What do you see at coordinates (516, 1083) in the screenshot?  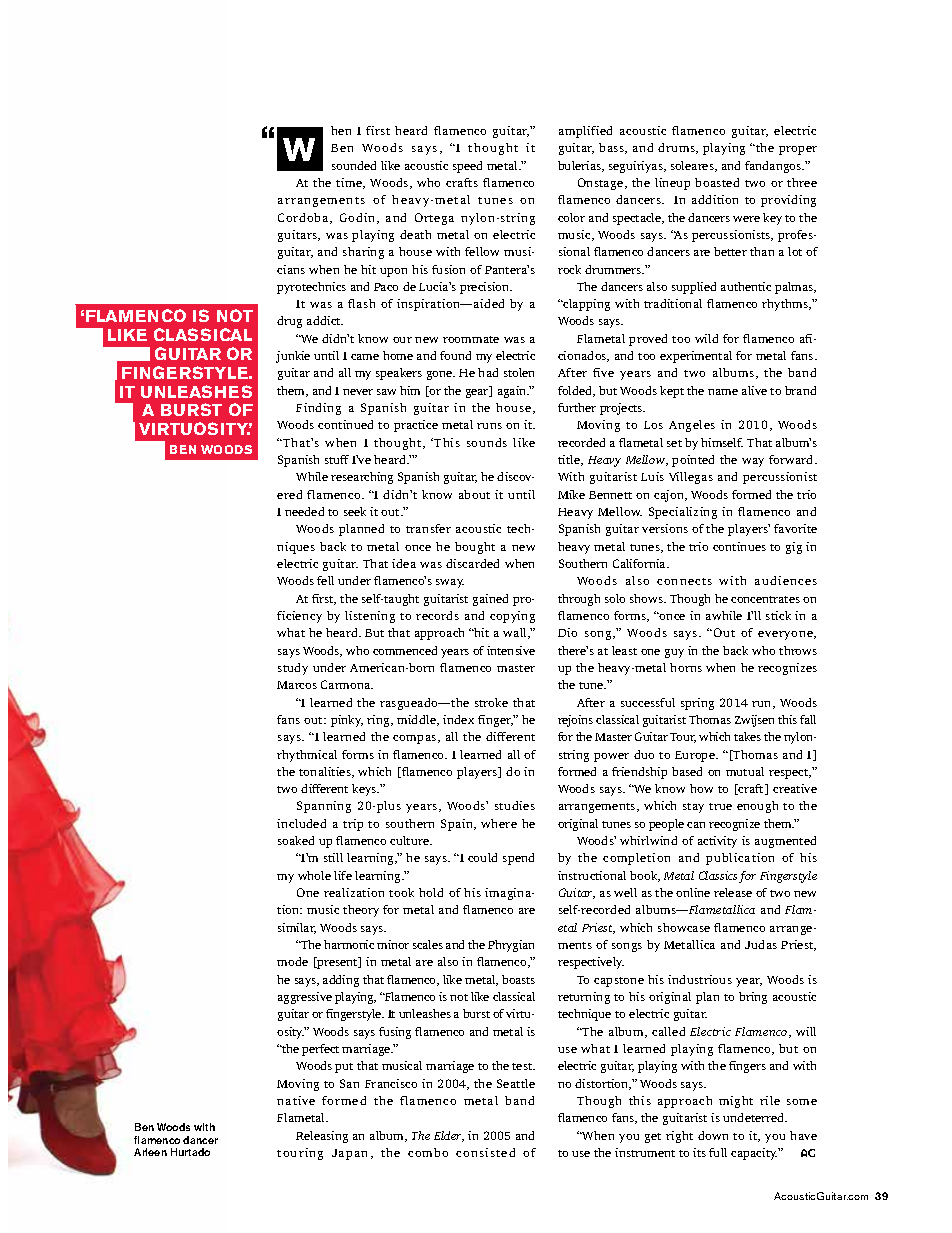 I see `Seattle` at bounding box center [516, 1083].
